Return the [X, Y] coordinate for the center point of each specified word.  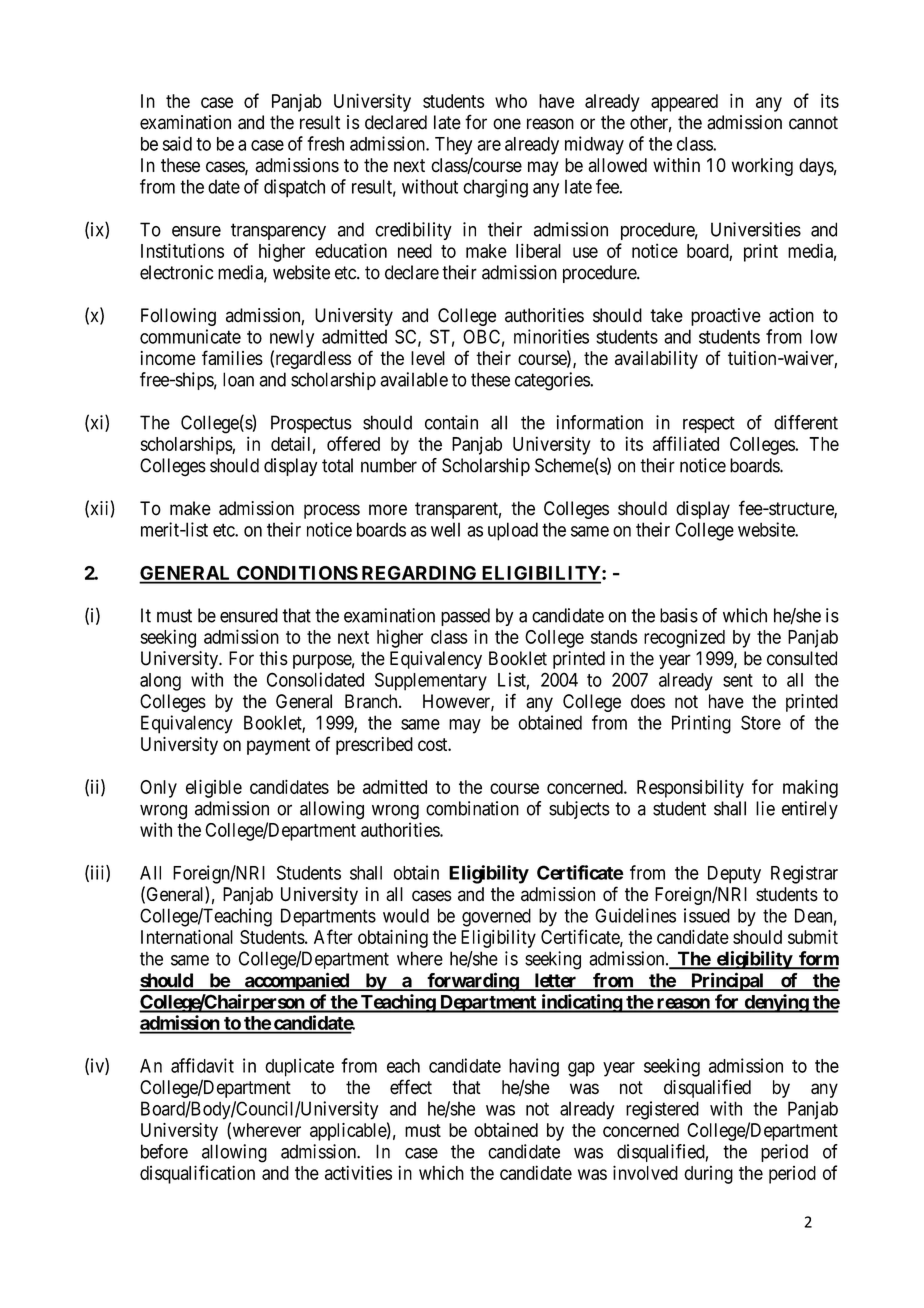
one [507, 124]
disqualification [197, 1174]
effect [411, 1087]
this [273, 658]
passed [465, 617]
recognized [684, 638]
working [762, 167]
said [177, 143]
